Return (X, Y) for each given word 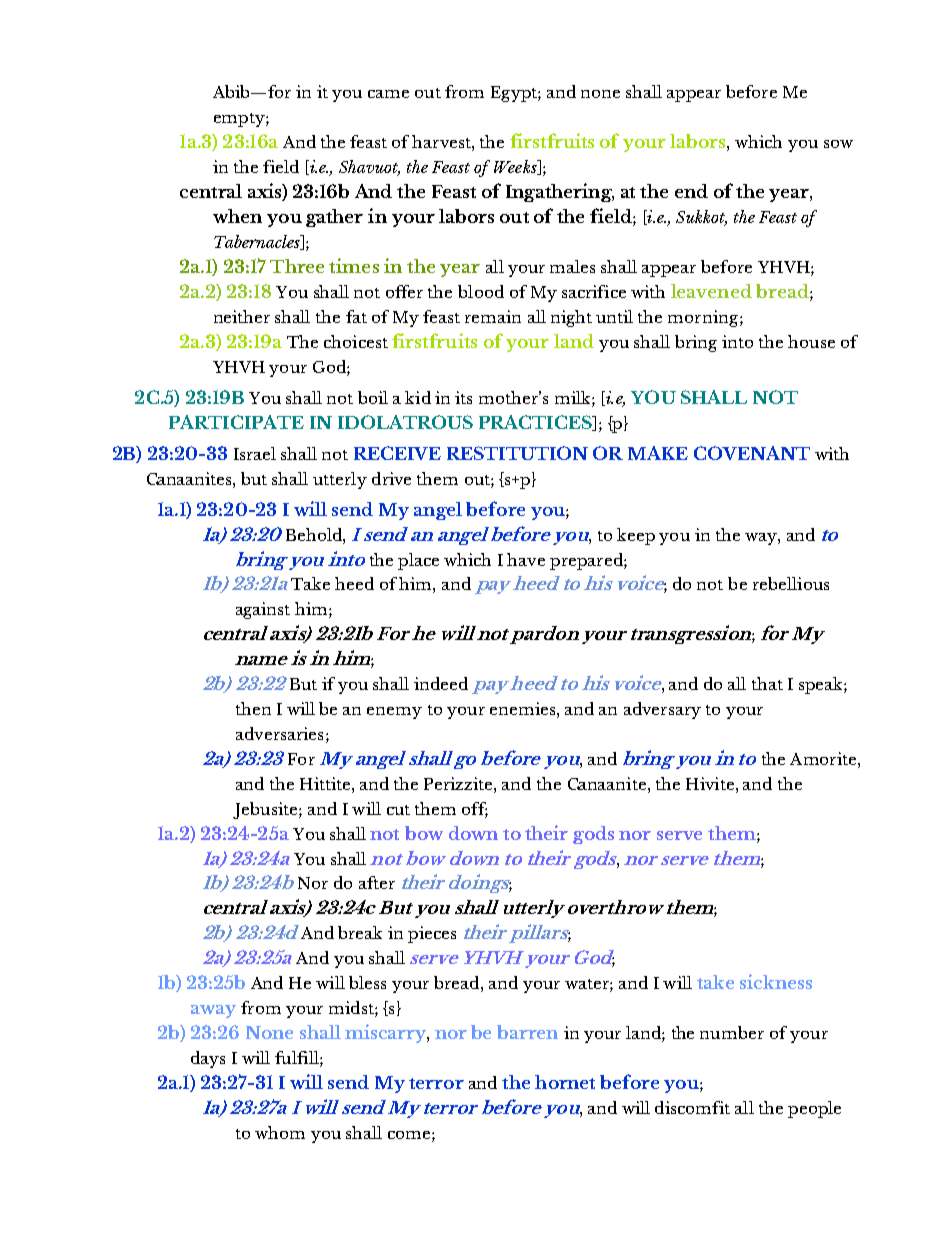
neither (242, 316)
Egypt (515, 94)
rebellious (791, 583)
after (377, 882)
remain (493, 316)
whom (280, 1132)
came (388, 94)
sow (838, 144)
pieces (432, 934)
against (263, 610)
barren (527, 1032)
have (526, 559)
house (811, 341)
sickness (776, 981)
